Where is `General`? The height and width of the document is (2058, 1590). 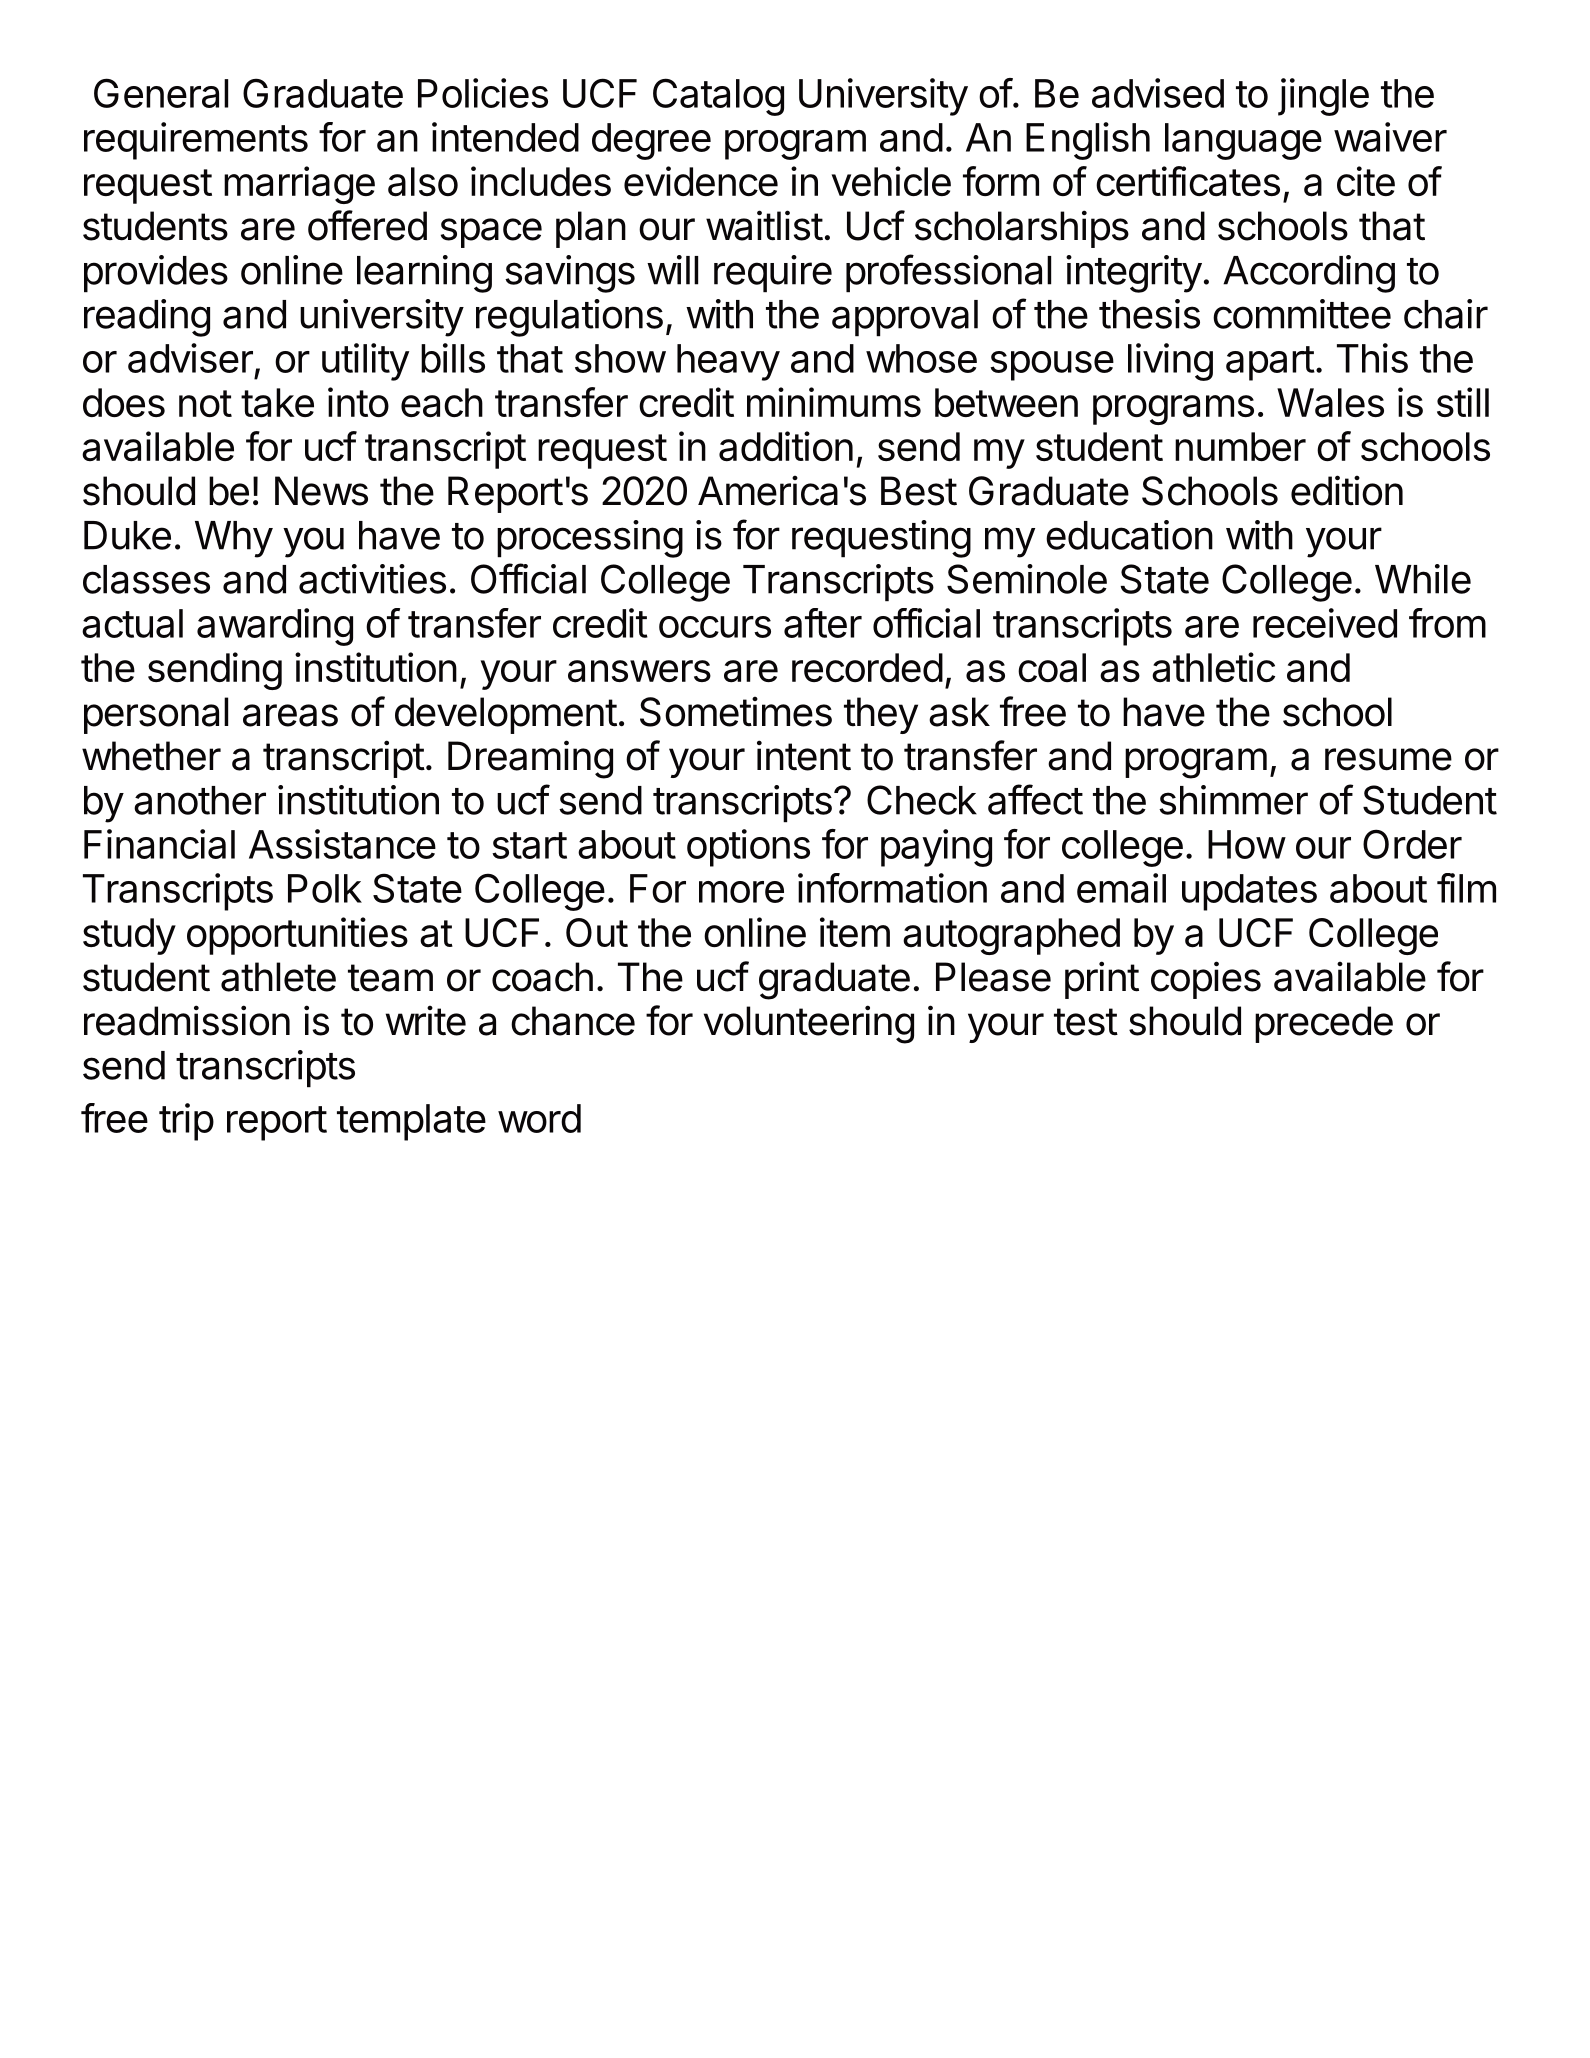 General is located at coordinates (161, 93).
